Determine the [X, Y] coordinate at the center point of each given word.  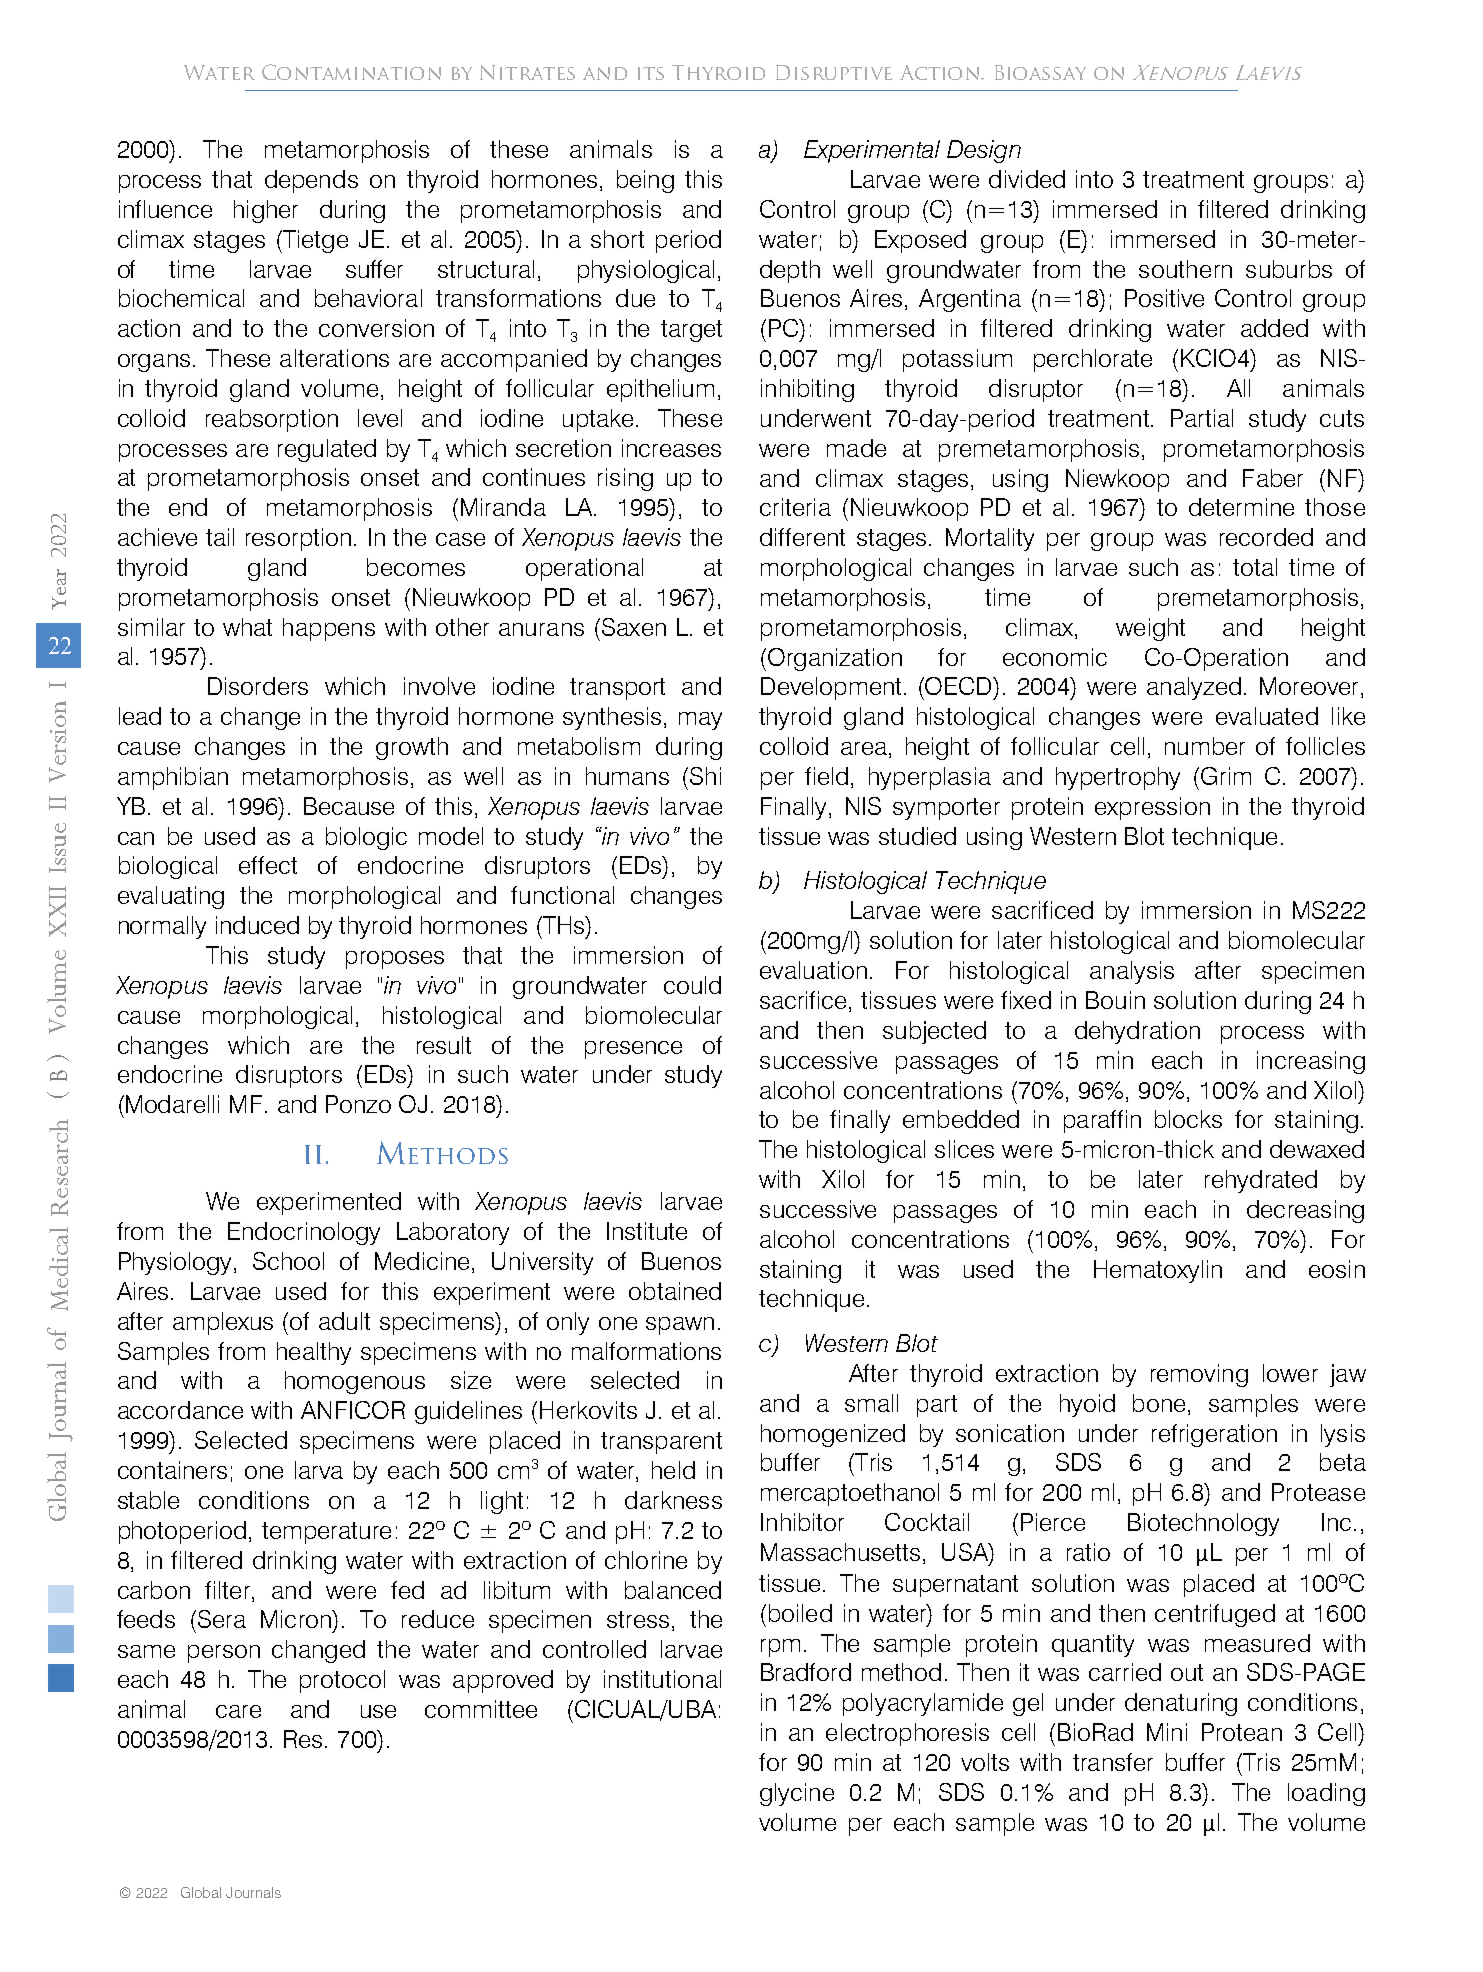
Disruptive [834, 72]
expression [1152, 808]
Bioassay [1040, 72]
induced [257, 925]
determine [1241, 507]
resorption [298, 539]
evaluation [813, 970]
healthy [314, 1353]
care [238, 1711]
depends [311, 181]
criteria [795, 507]
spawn [680, 1326]
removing [1199, 1375]
